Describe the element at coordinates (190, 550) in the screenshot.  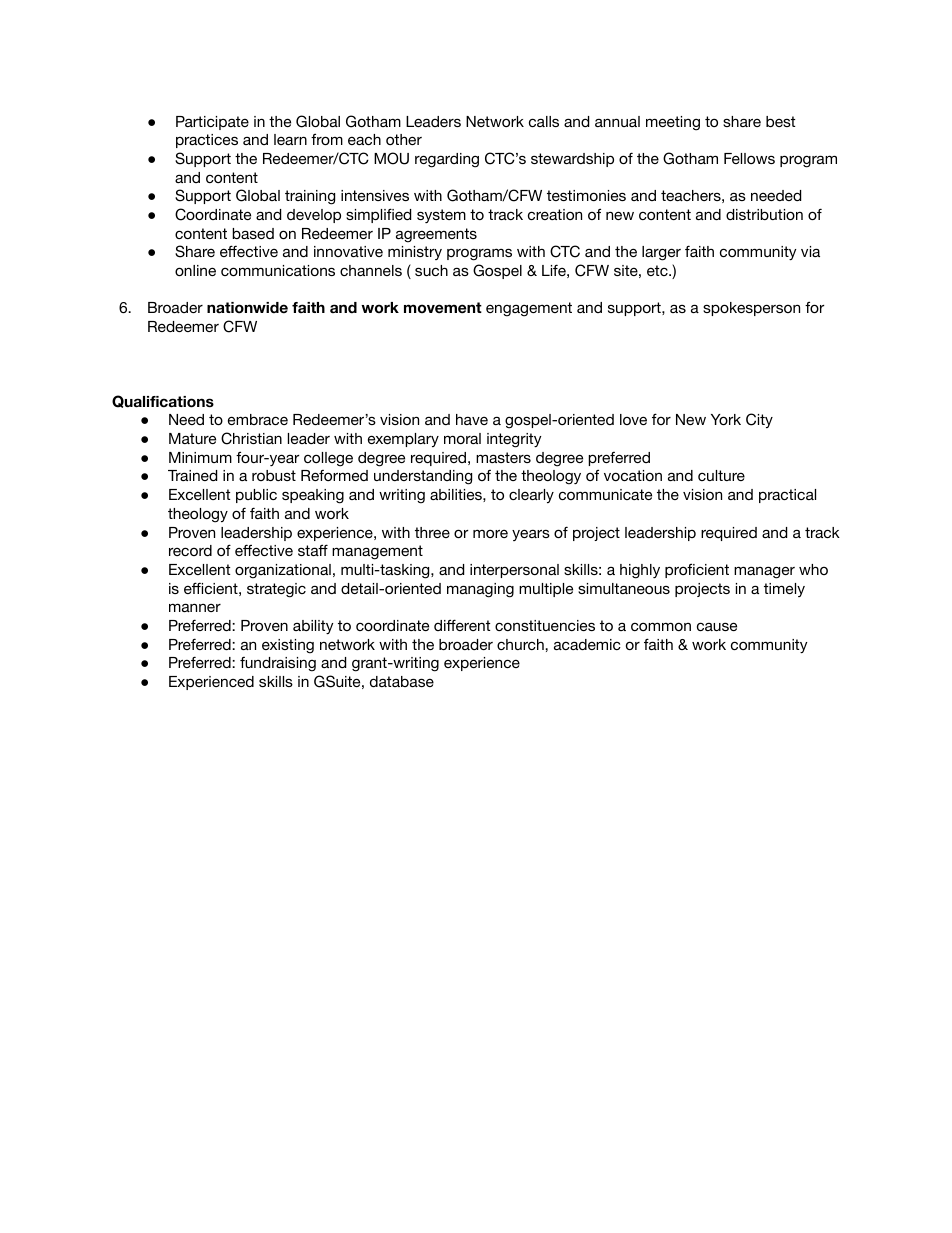
I see `record` at that location.
